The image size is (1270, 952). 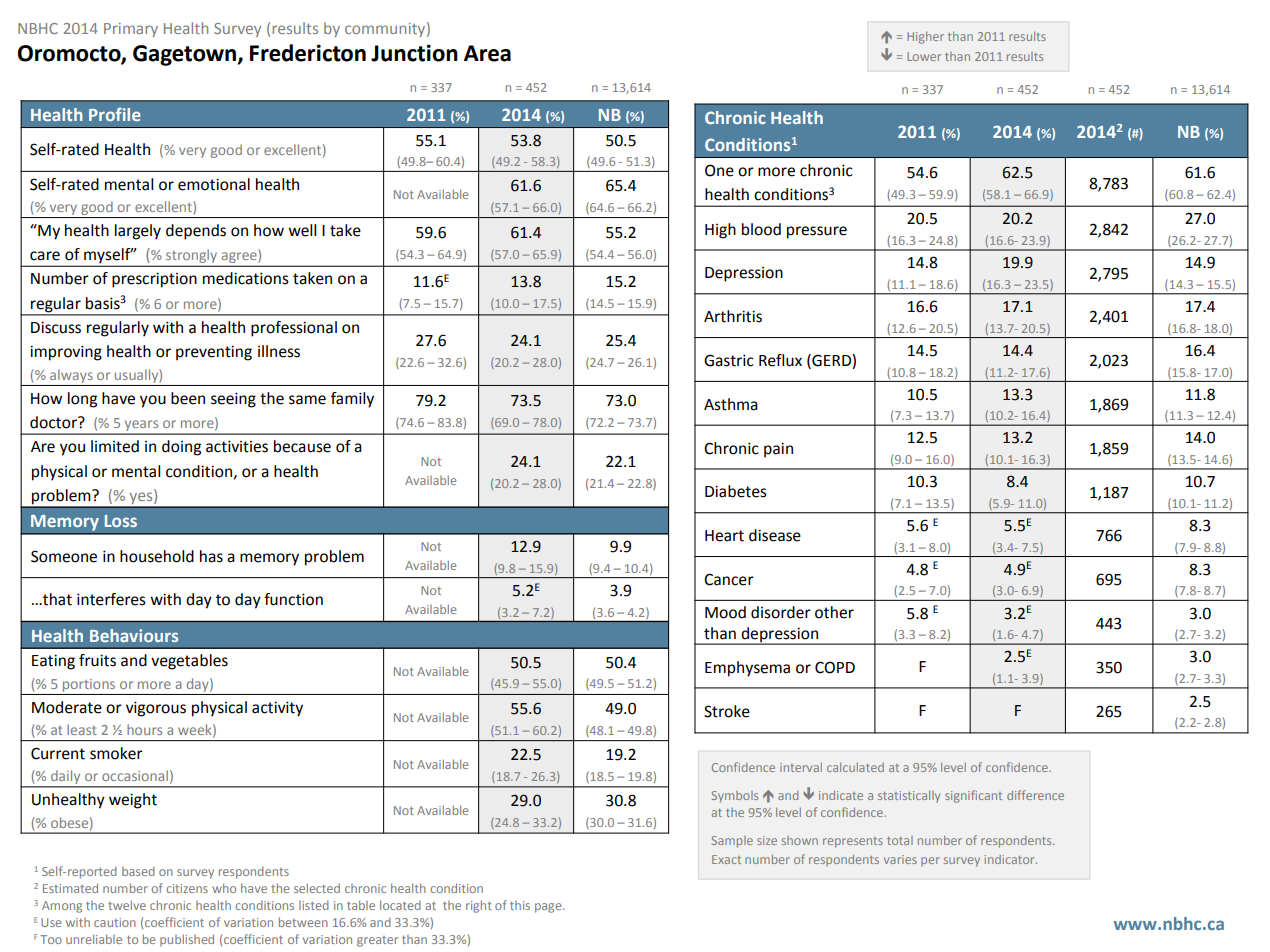 What do you see at coordinates (154, 280) in the screenshot?
I see `prescription` at bounding box center [154, 280].
